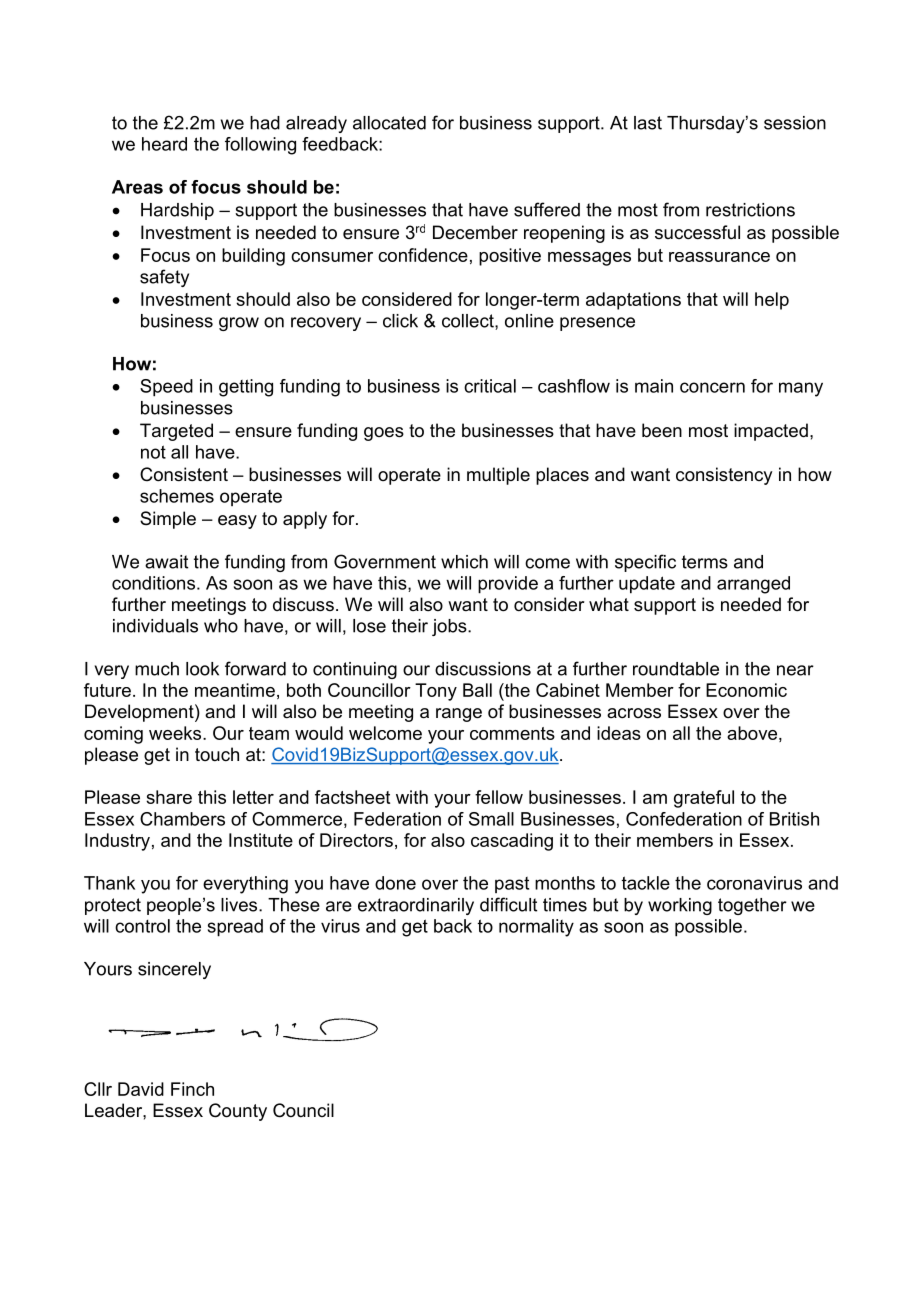 The width and height of the screenshot is (924, 1308). Describe the element at coordinates (238, 1112) in the screenshot. I see `County` at that location.
